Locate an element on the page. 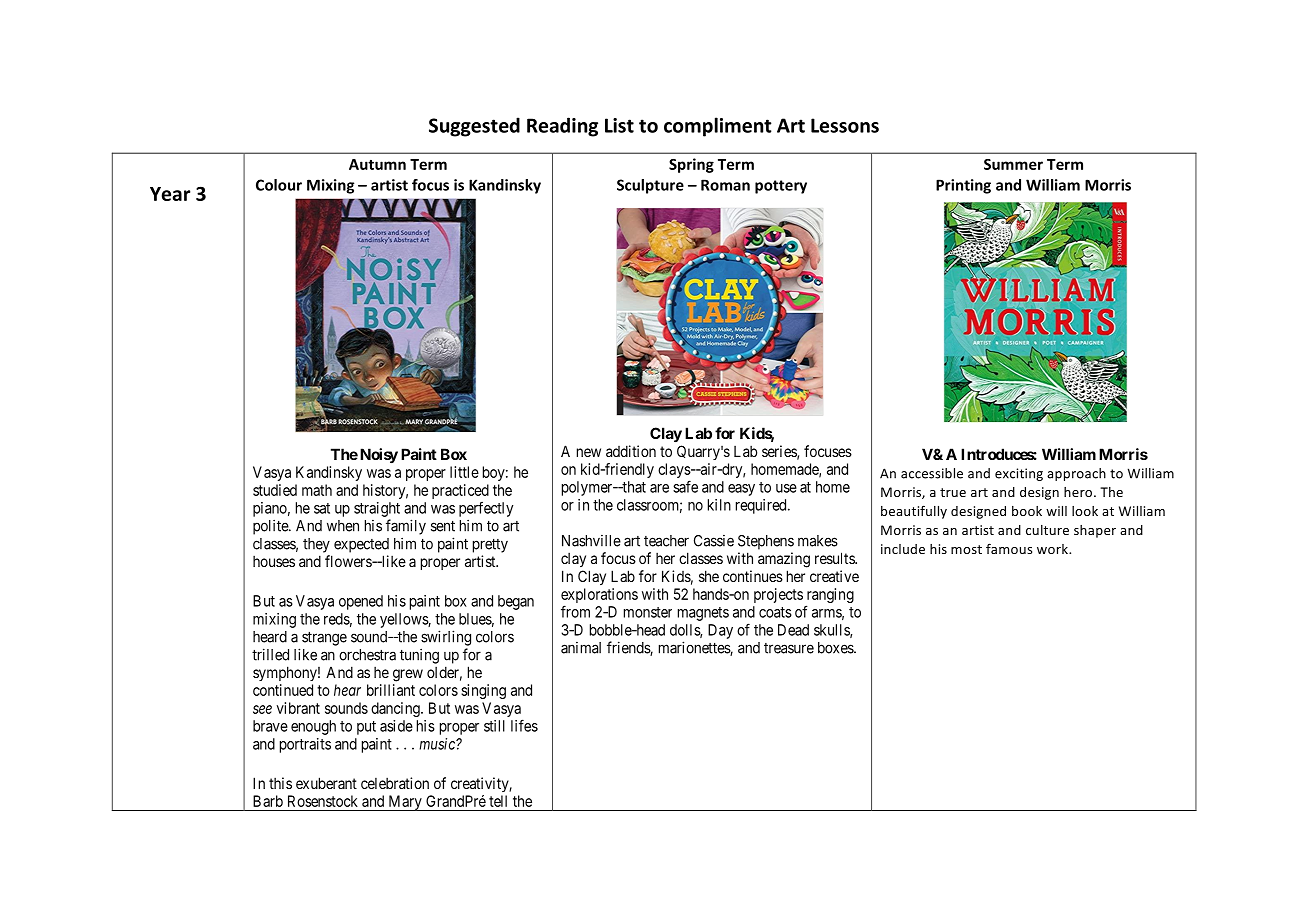 The height and width of the page is (924, 1308). Colour is located at coordinates (279, 185).
